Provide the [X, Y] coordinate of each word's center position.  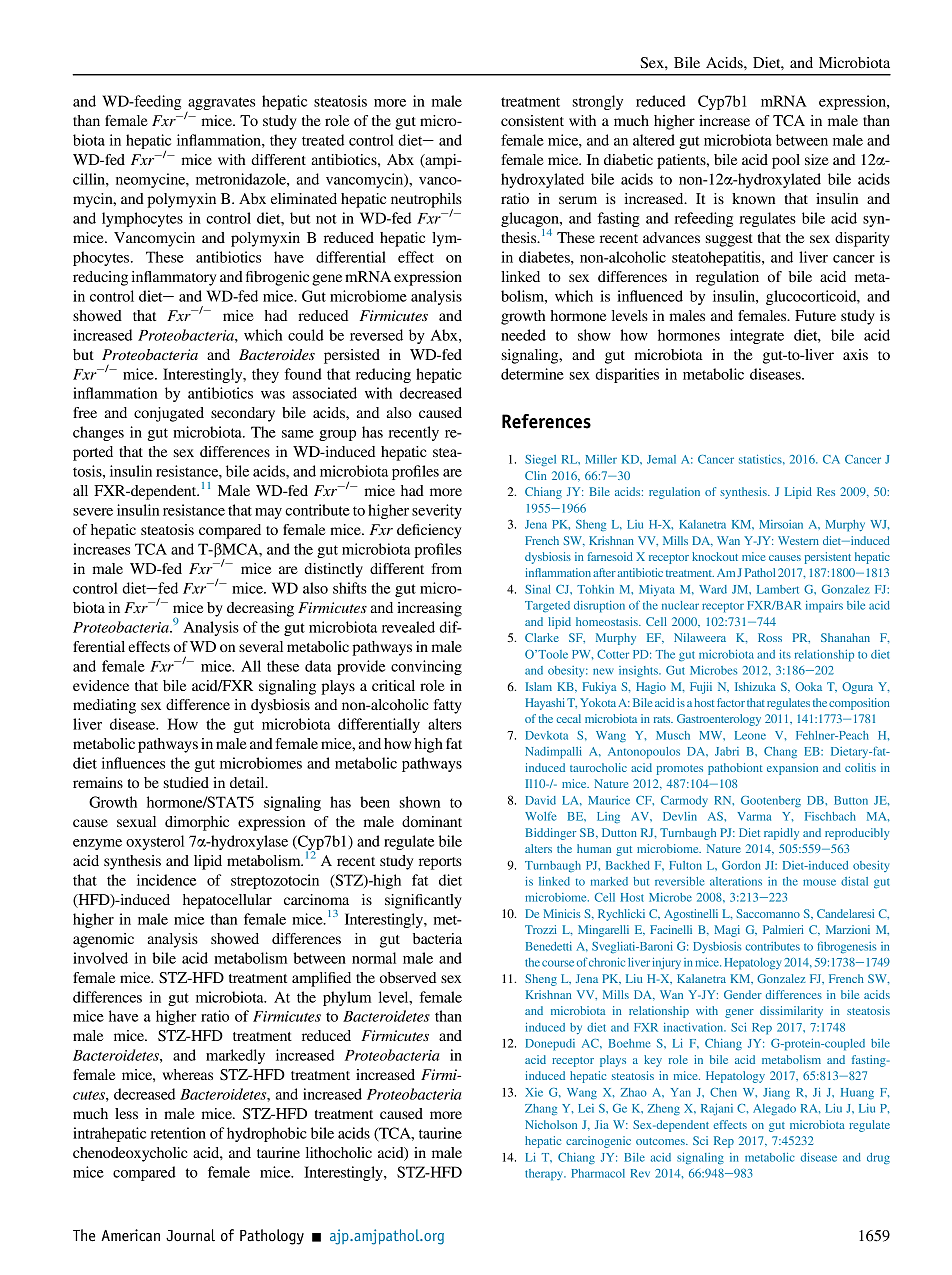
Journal [190, 1235]
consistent [532, 120]
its [785, 654]
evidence [101, 685]
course [558, 963]
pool [786, 161]
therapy [545, 1175]
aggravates [220, 105]
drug [878, 1158]
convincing [426, 667]
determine [532, 374]
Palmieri [783, 929]
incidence [166, 880]
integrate [757, 336]
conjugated [169, 414]
